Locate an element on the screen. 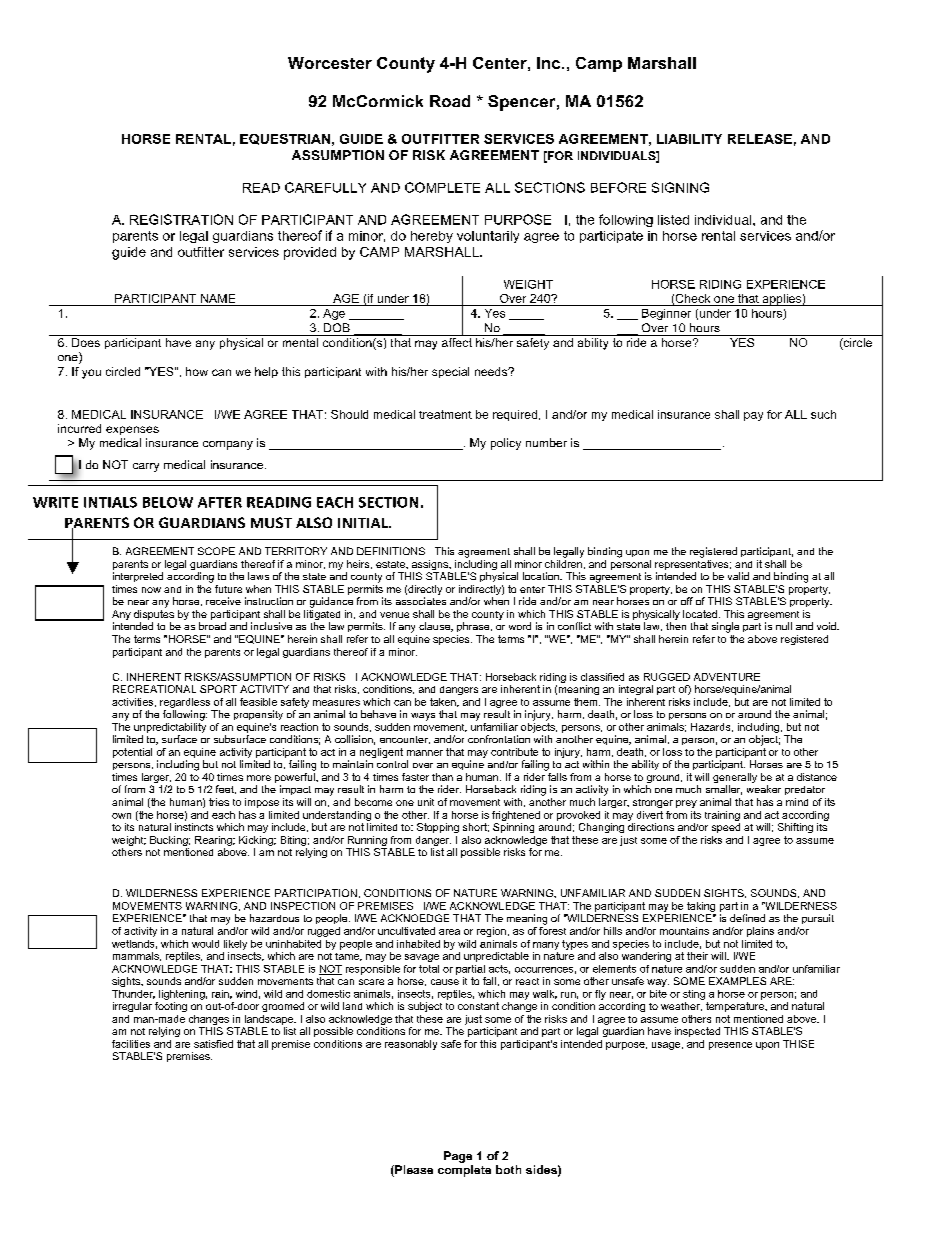  treatment is located at coordinates (445, 414).
